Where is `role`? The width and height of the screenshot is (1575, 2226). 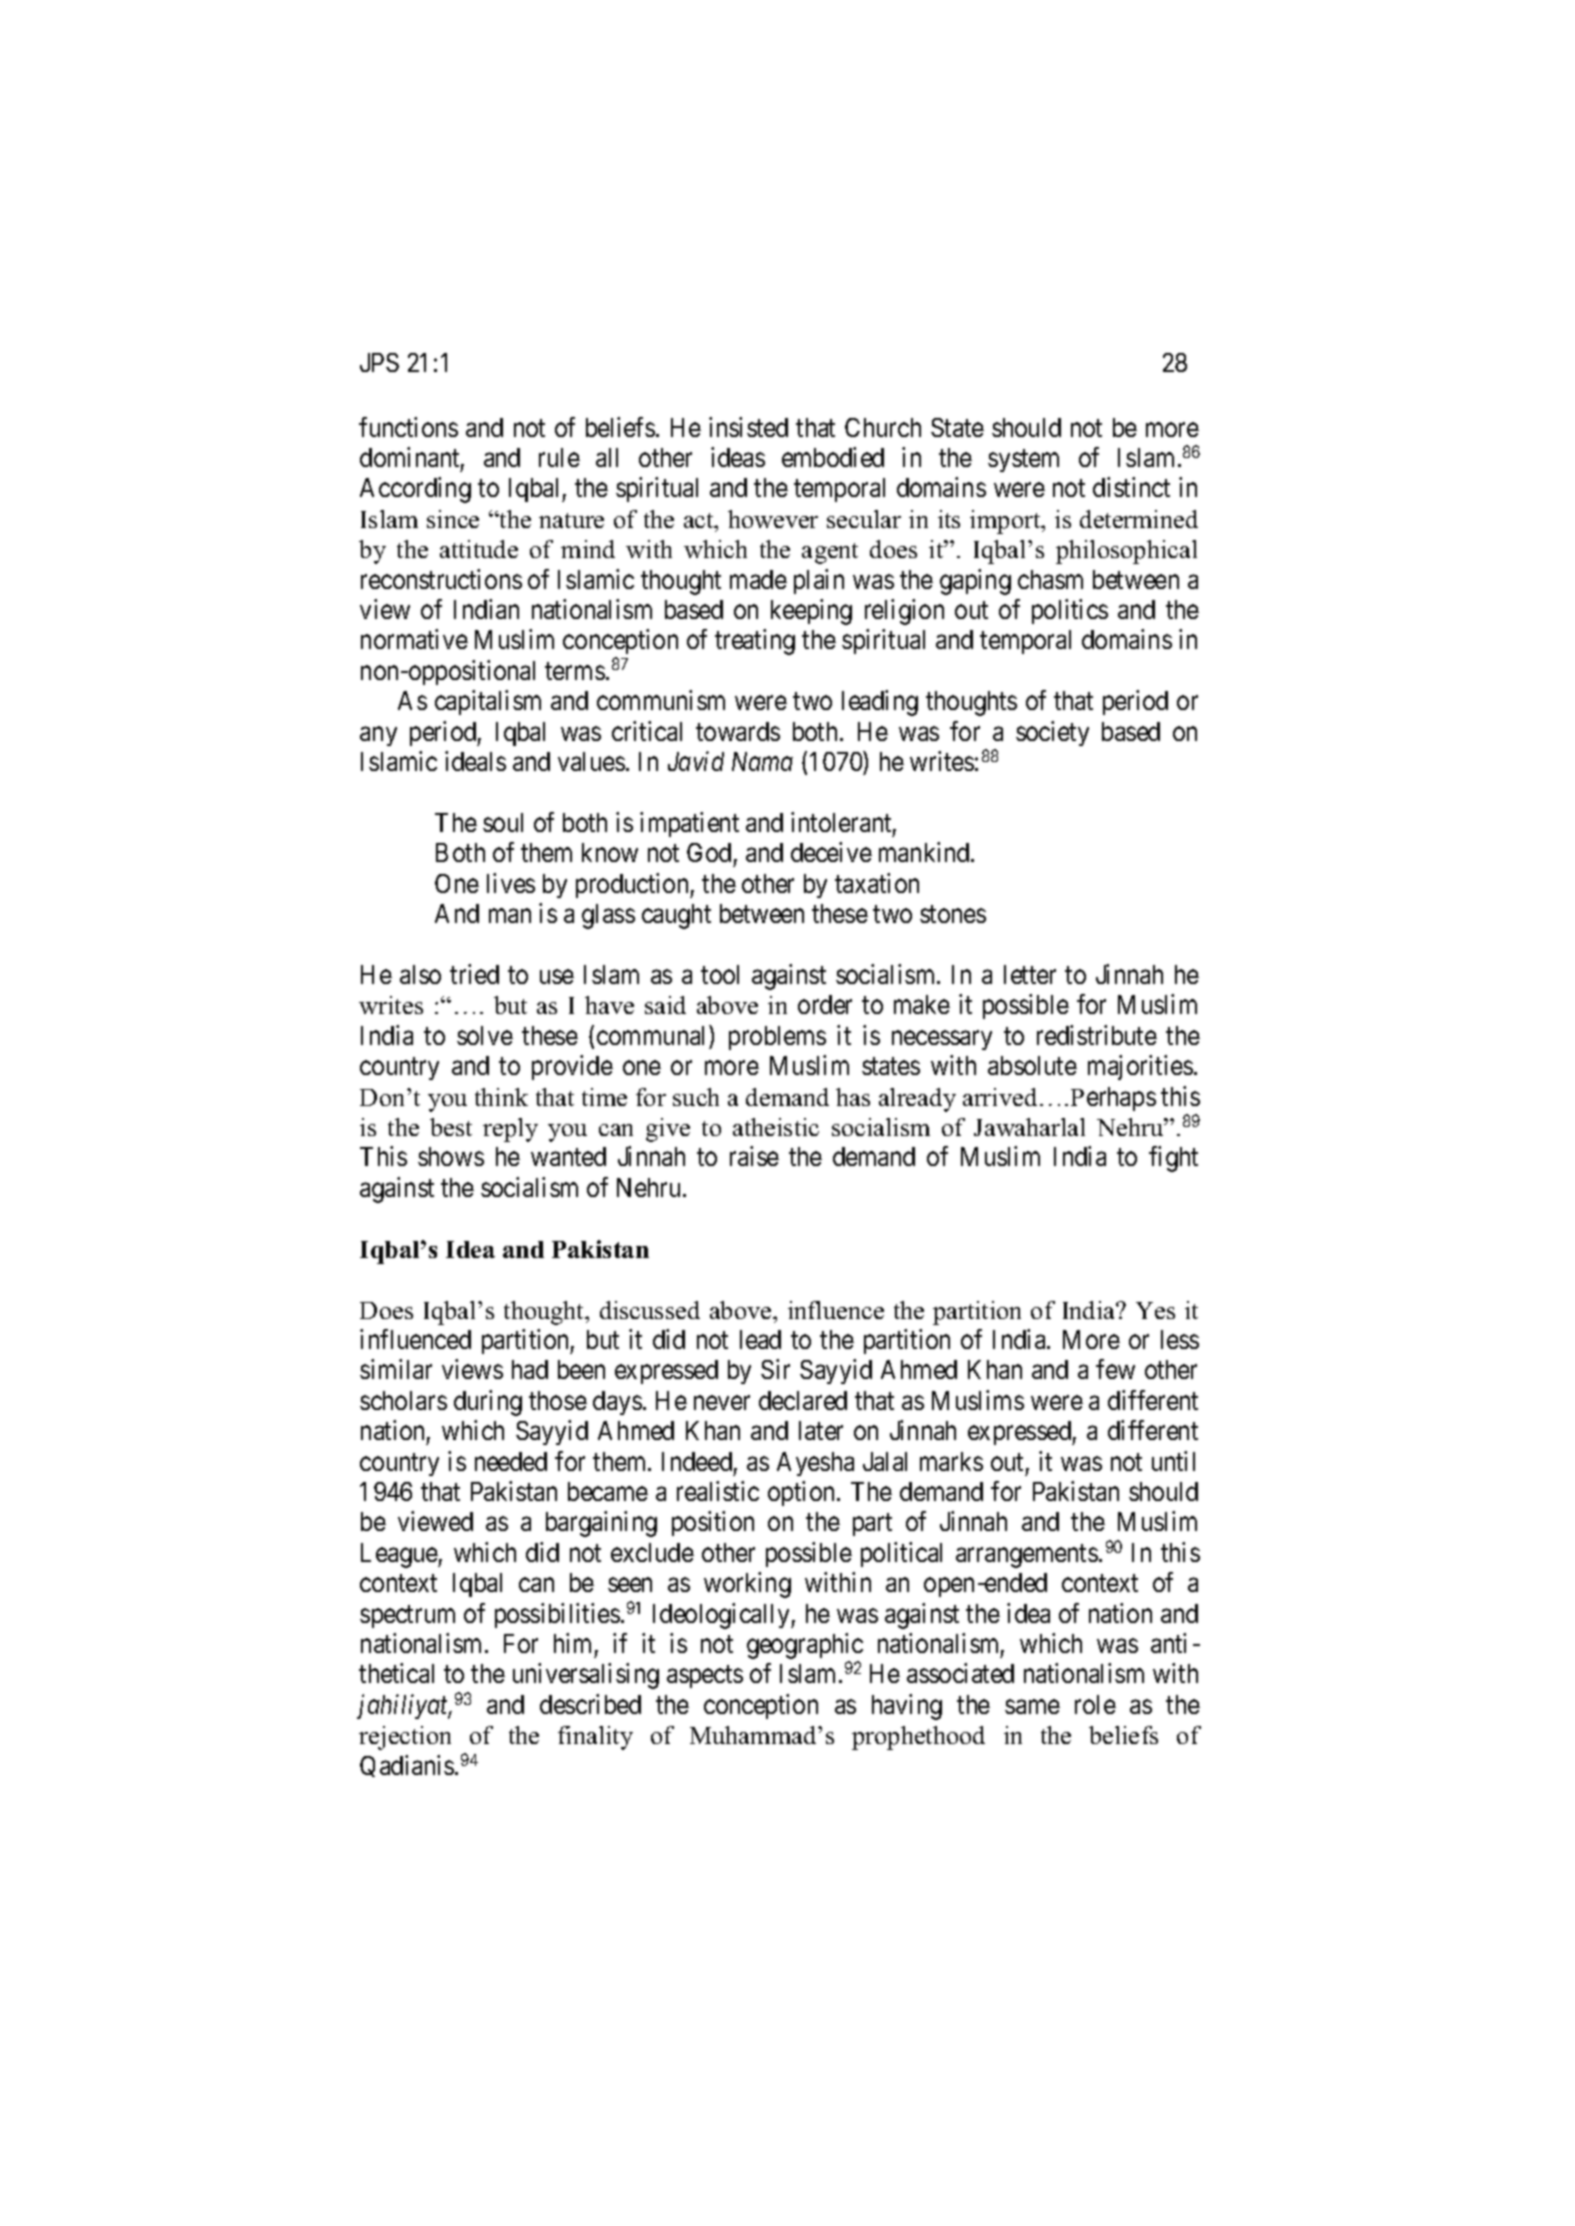
role is located at coordinates (1095, 1704).
